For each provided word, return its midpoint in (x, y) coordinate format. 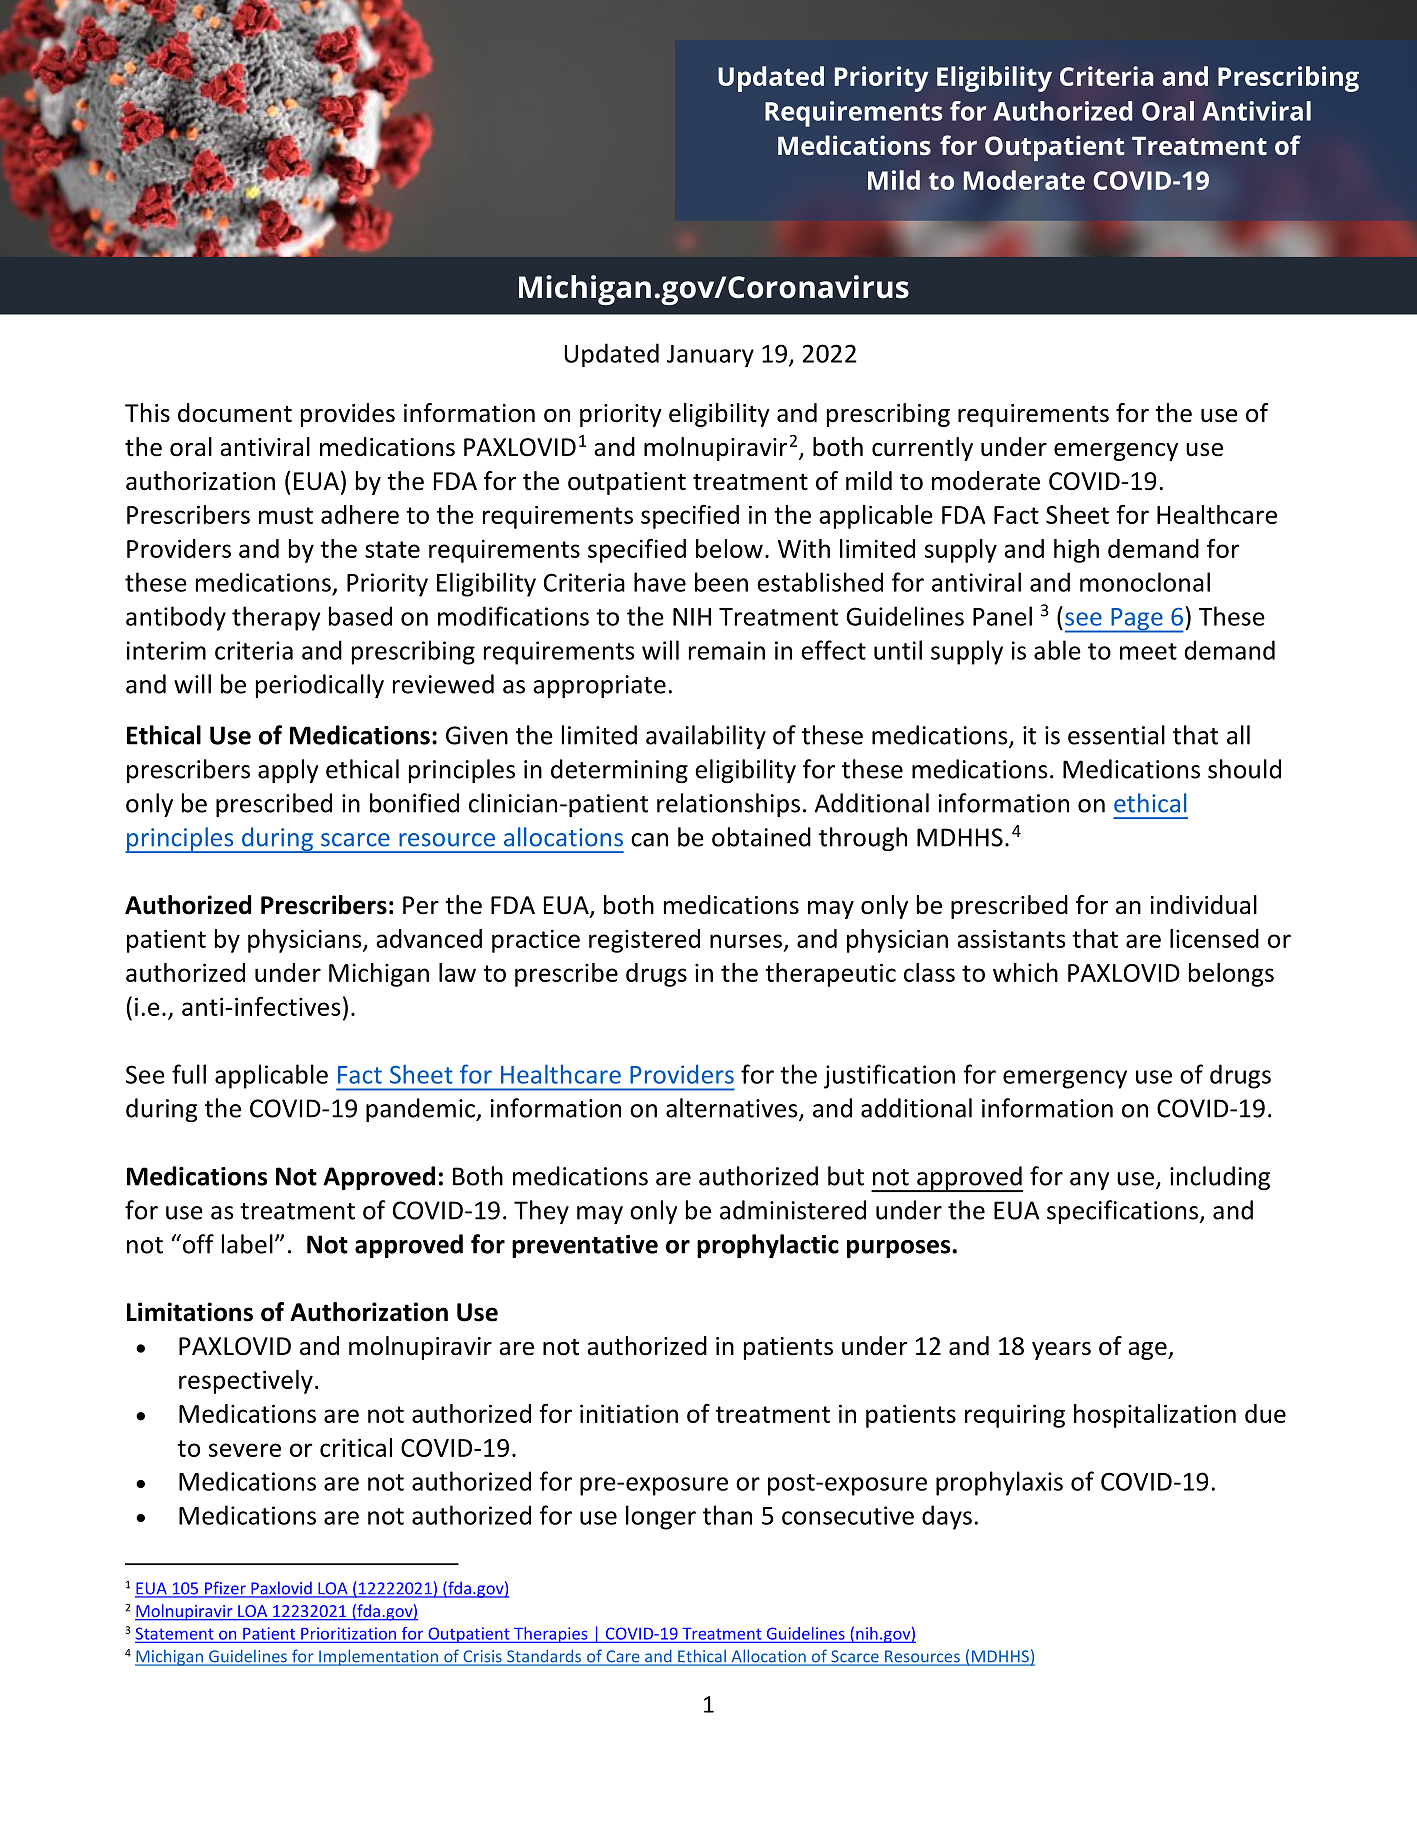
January (710, 356)
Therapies (551, 1635)
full (189, 1074)
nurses (746, 941)
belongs (1231, 975)
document (235, 413)
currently (922, 449)
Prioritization (349, 1634)
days (947, 1517)
